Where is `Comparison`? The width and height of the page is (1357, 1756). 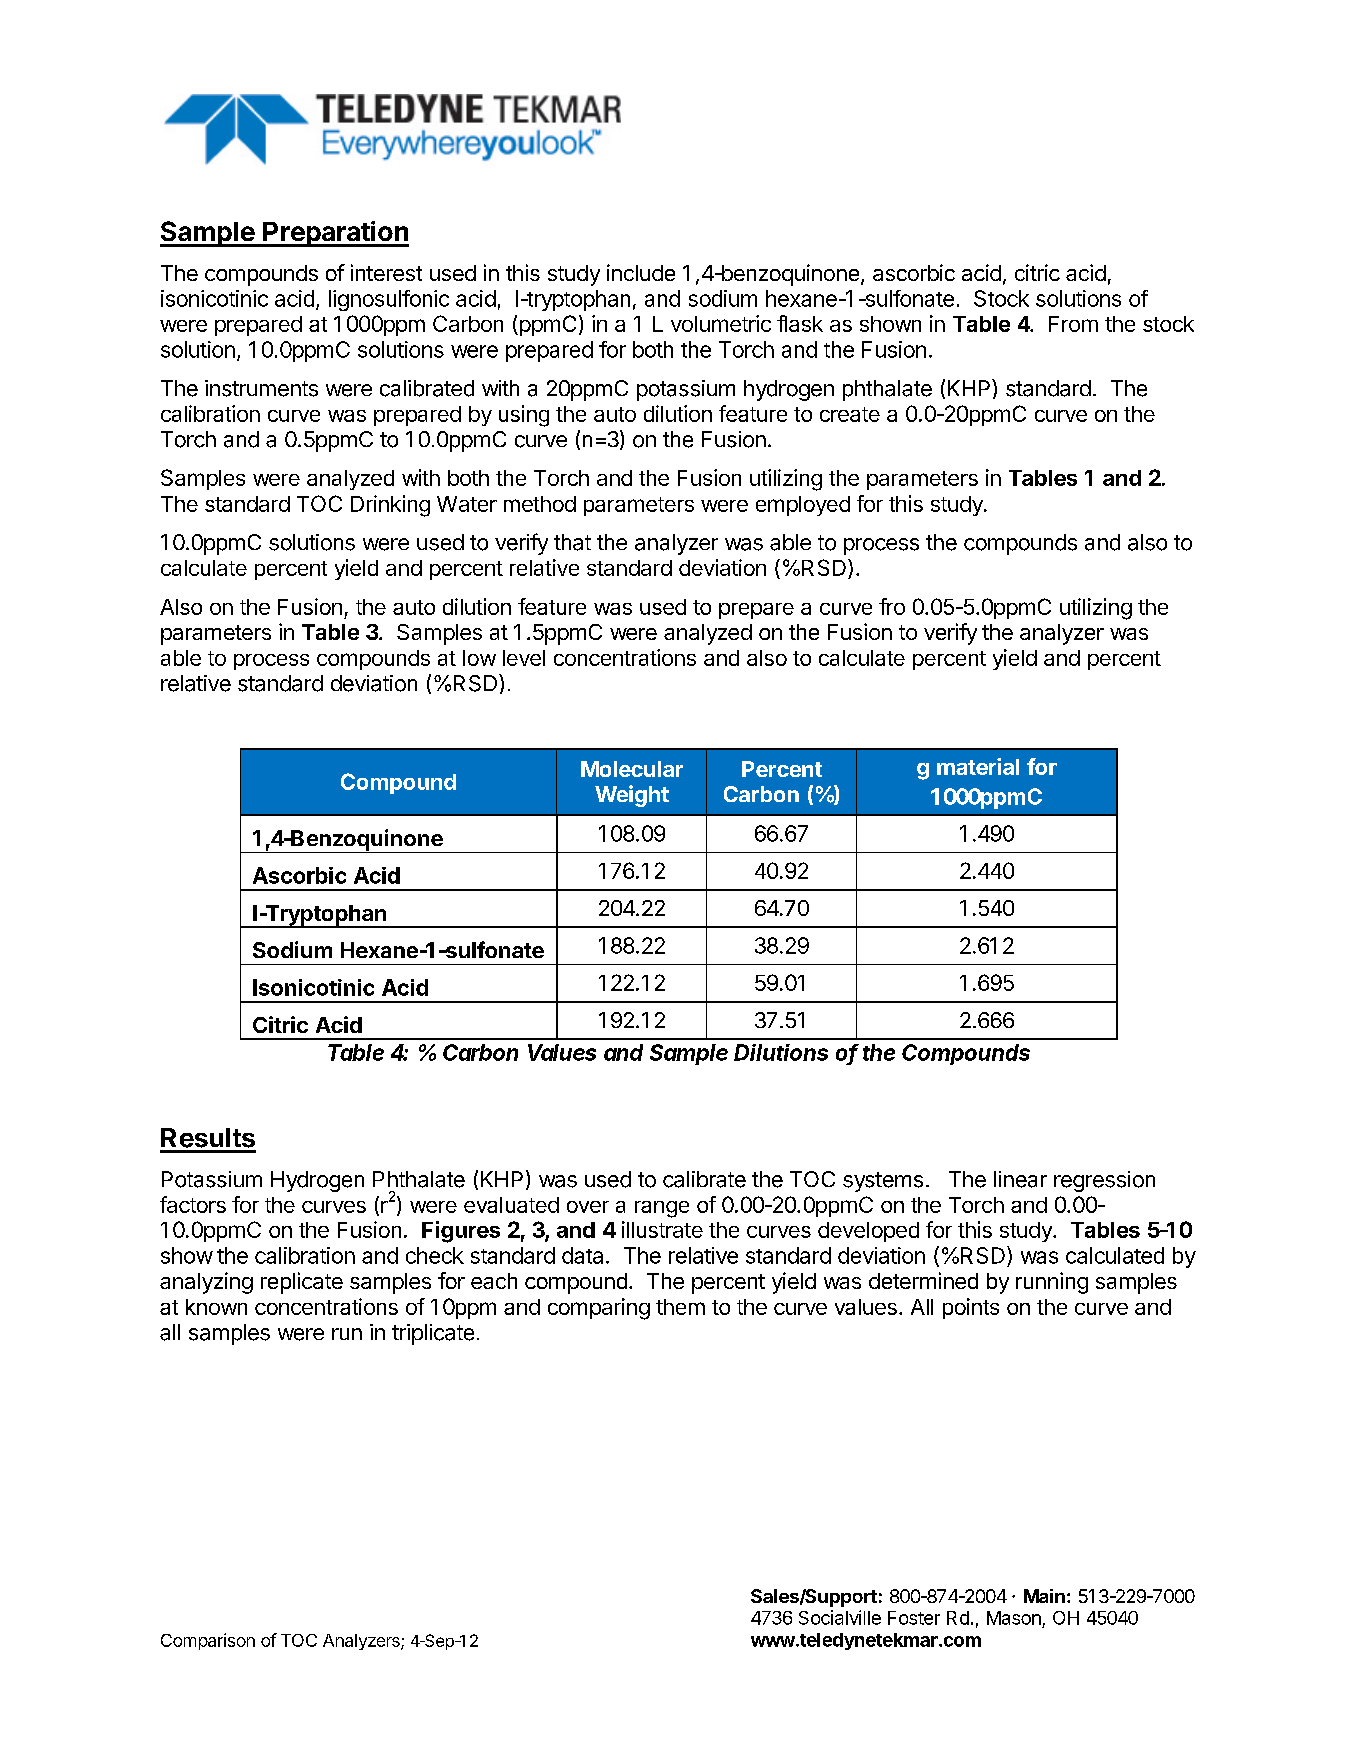
Comparison is located at coordinates (208, 1641).
